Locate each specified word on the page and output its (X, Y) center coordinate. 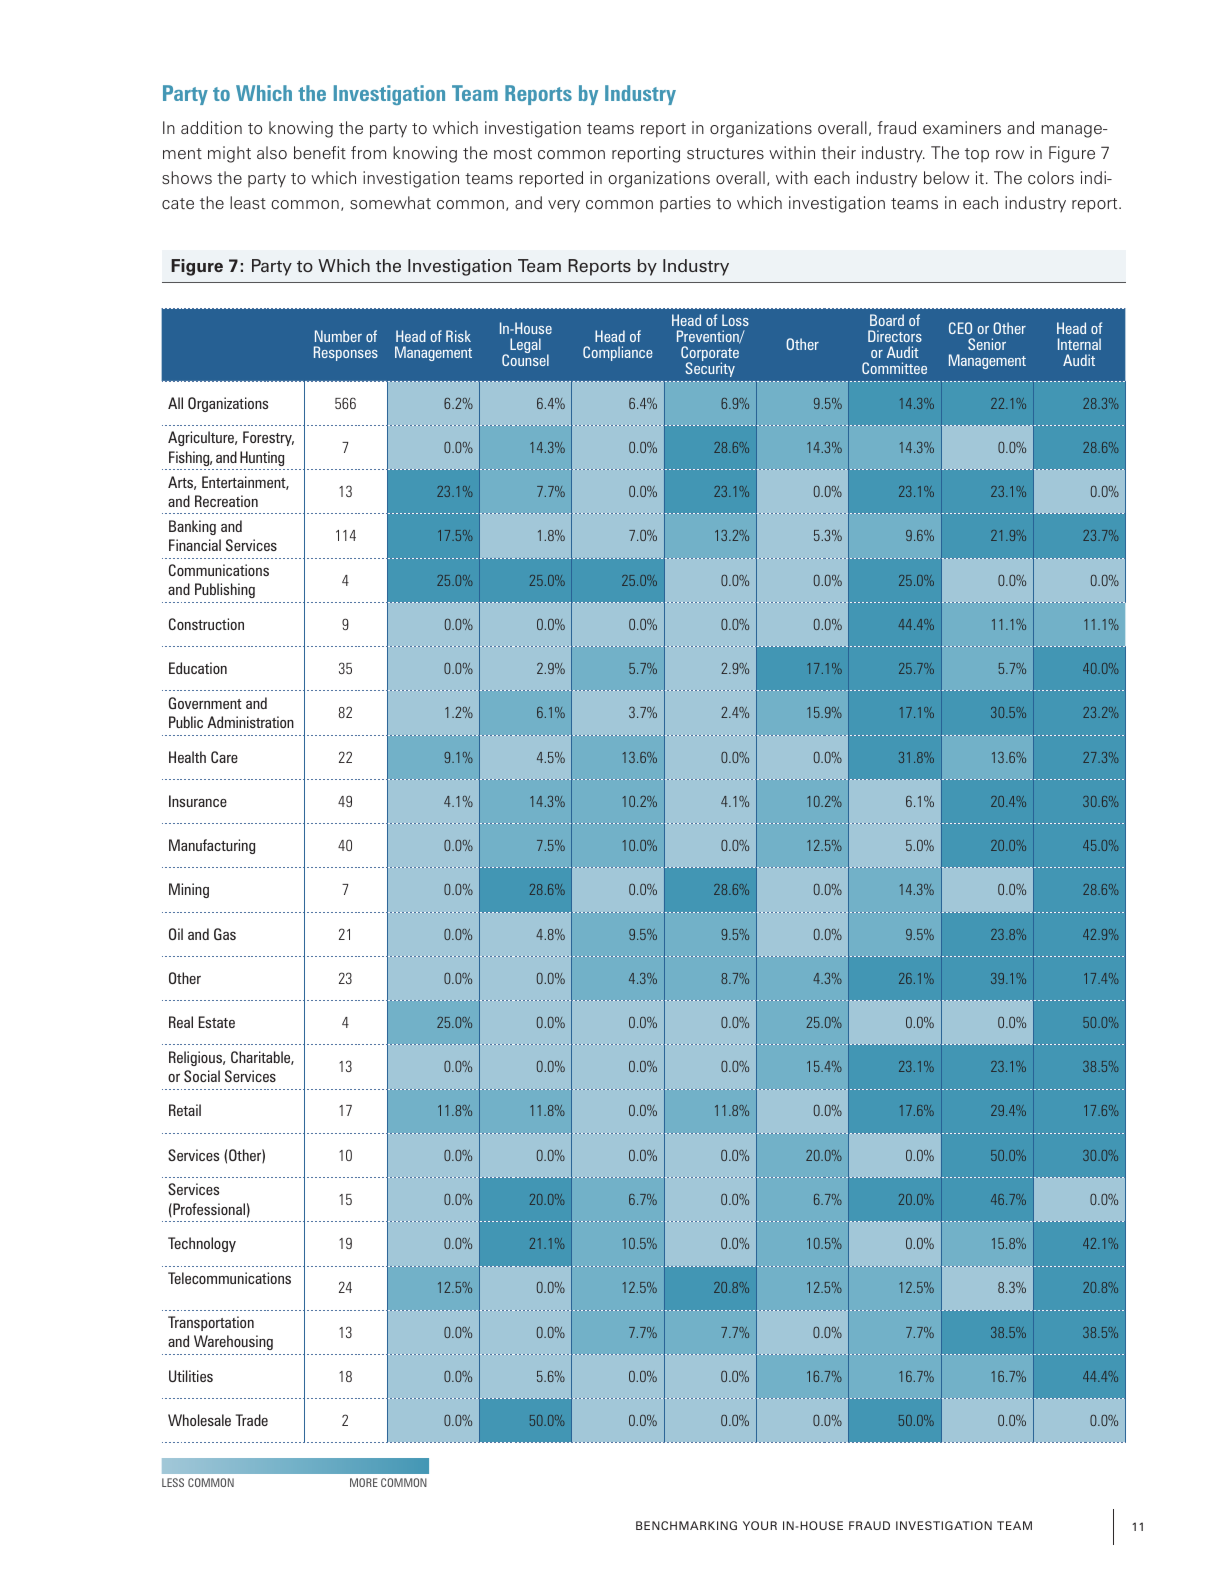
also (272, 152)
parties (685, 204)
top (977, 155)
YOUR (760, 1525)
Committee (894, 368)
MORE (364, 1482)
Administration (250, 722)
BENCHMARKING (686, 1525)
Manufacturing (212, 846)
